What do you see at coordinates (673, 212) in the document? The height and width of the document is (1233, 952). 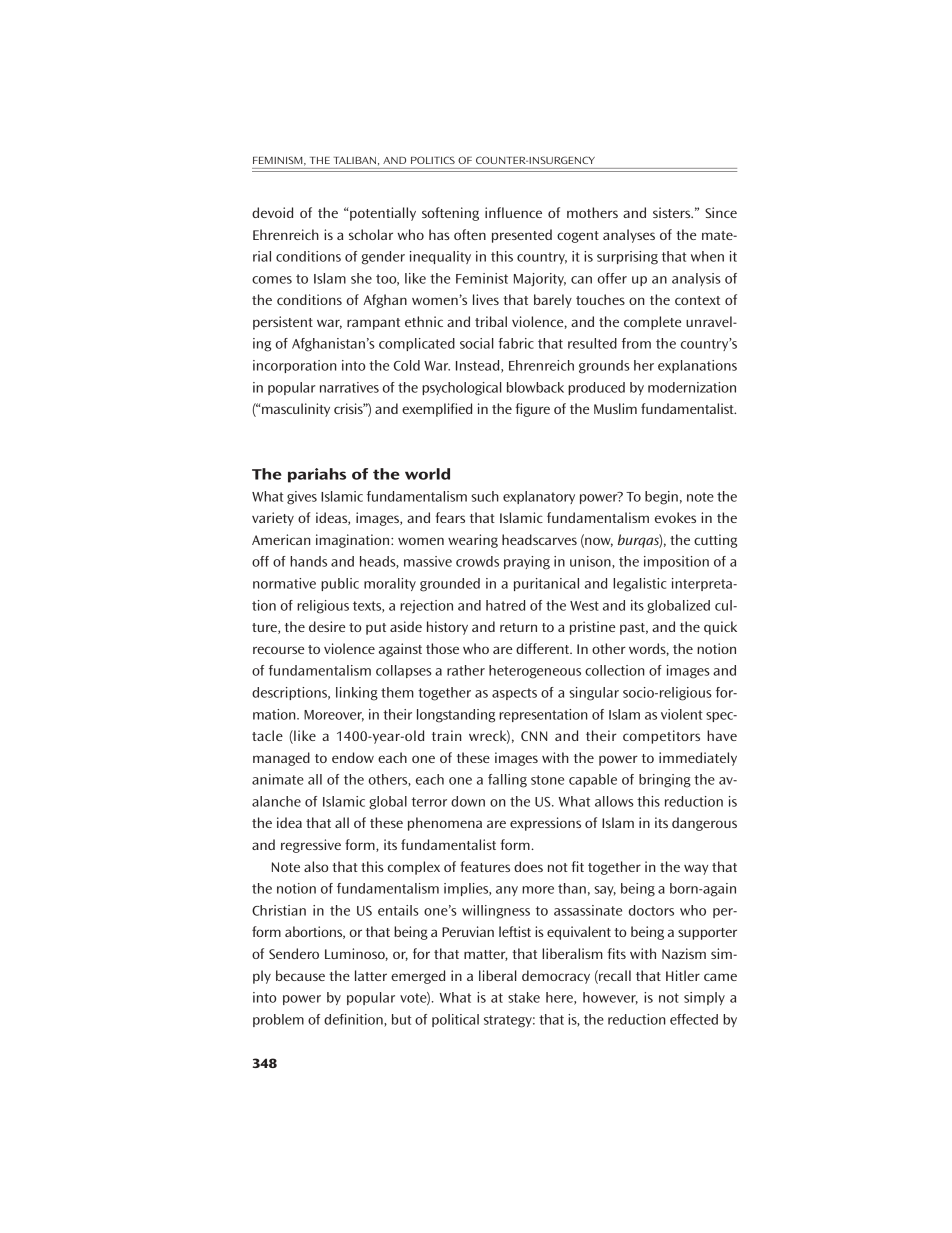 I see `sisters` at bounding box center [673, 212].
